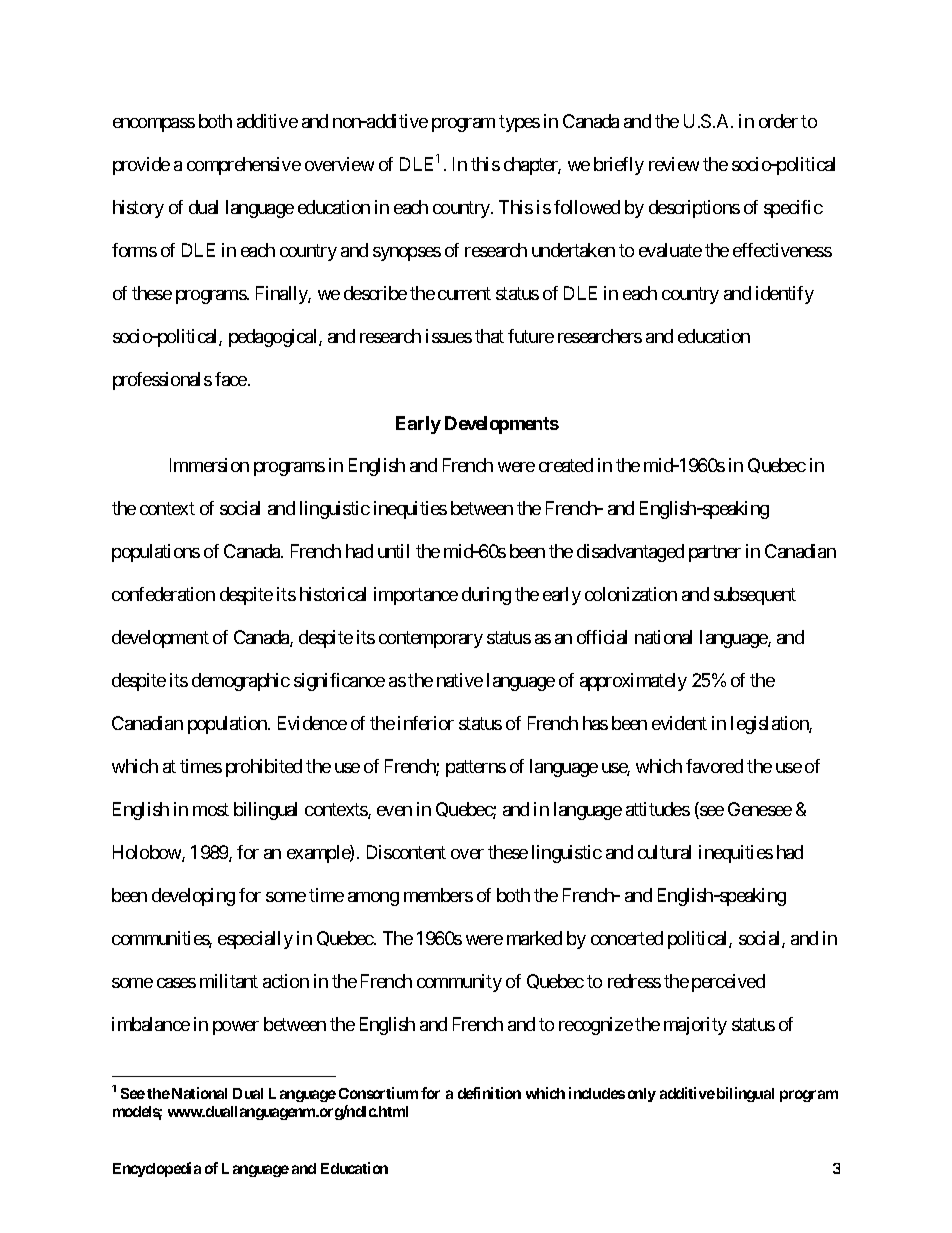  I want to click on contemporary, so click(431, 639).
